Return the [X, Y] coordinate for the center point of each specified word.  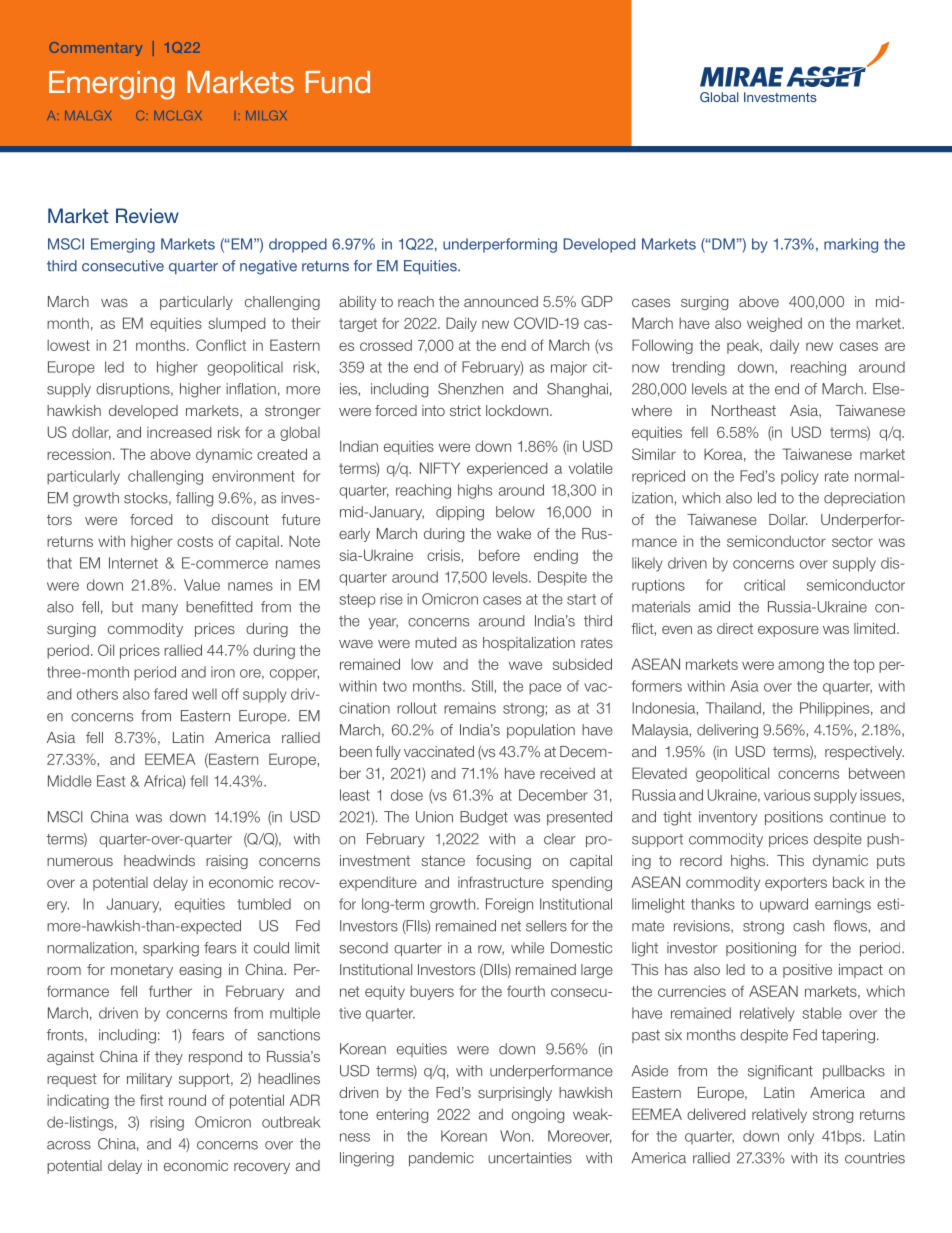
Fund [338, 82]
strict [465, 410]
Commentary [95, 49]
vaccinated [439, 751]
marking [851, 245]
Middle [70, 781]
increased [179, 432]
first [151, 1100]
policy [800, 477]
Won [515, 1136]
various [787, 795]
